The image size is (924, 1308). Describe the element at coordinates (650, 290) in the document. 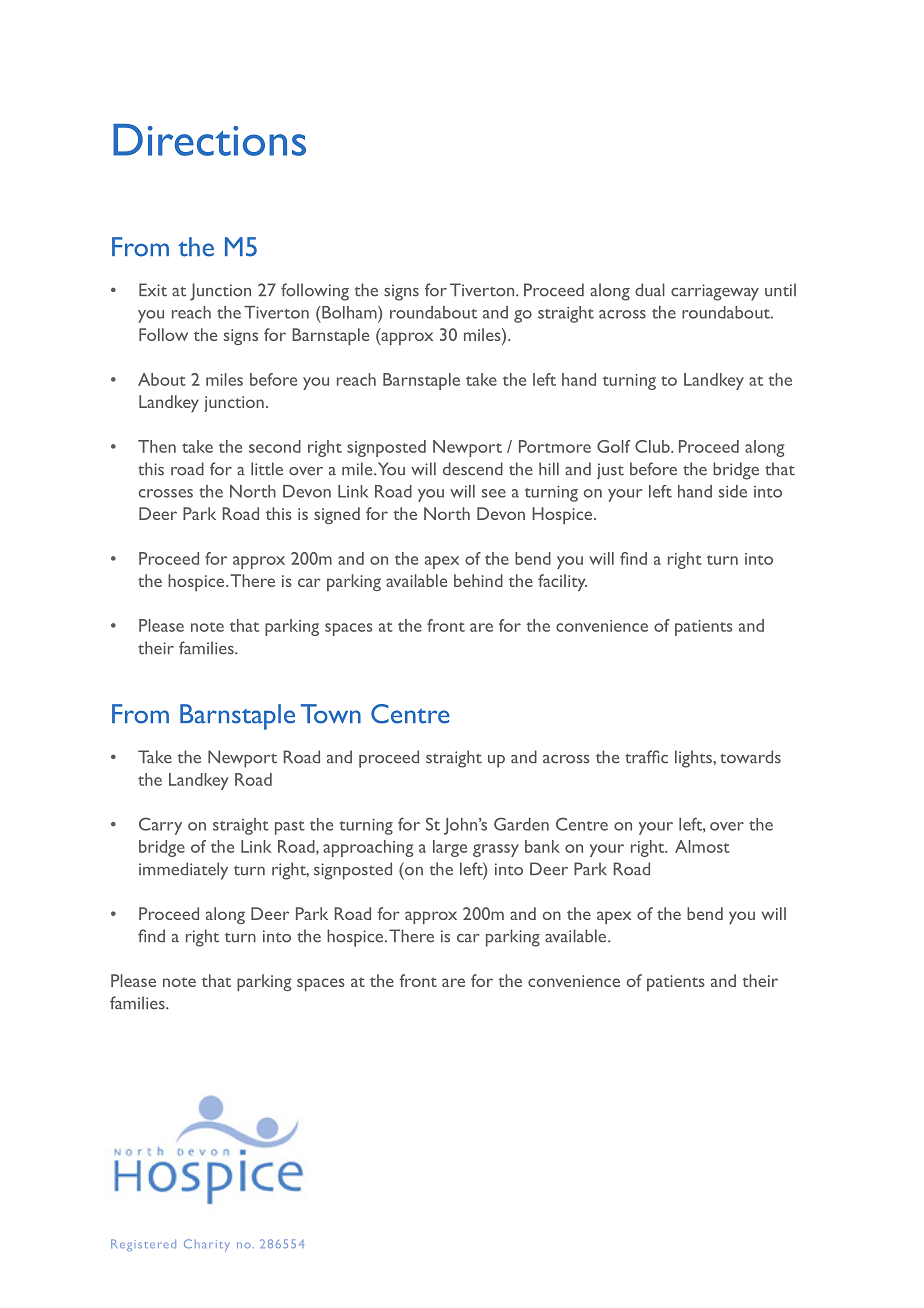

I see `dual` at that location.
